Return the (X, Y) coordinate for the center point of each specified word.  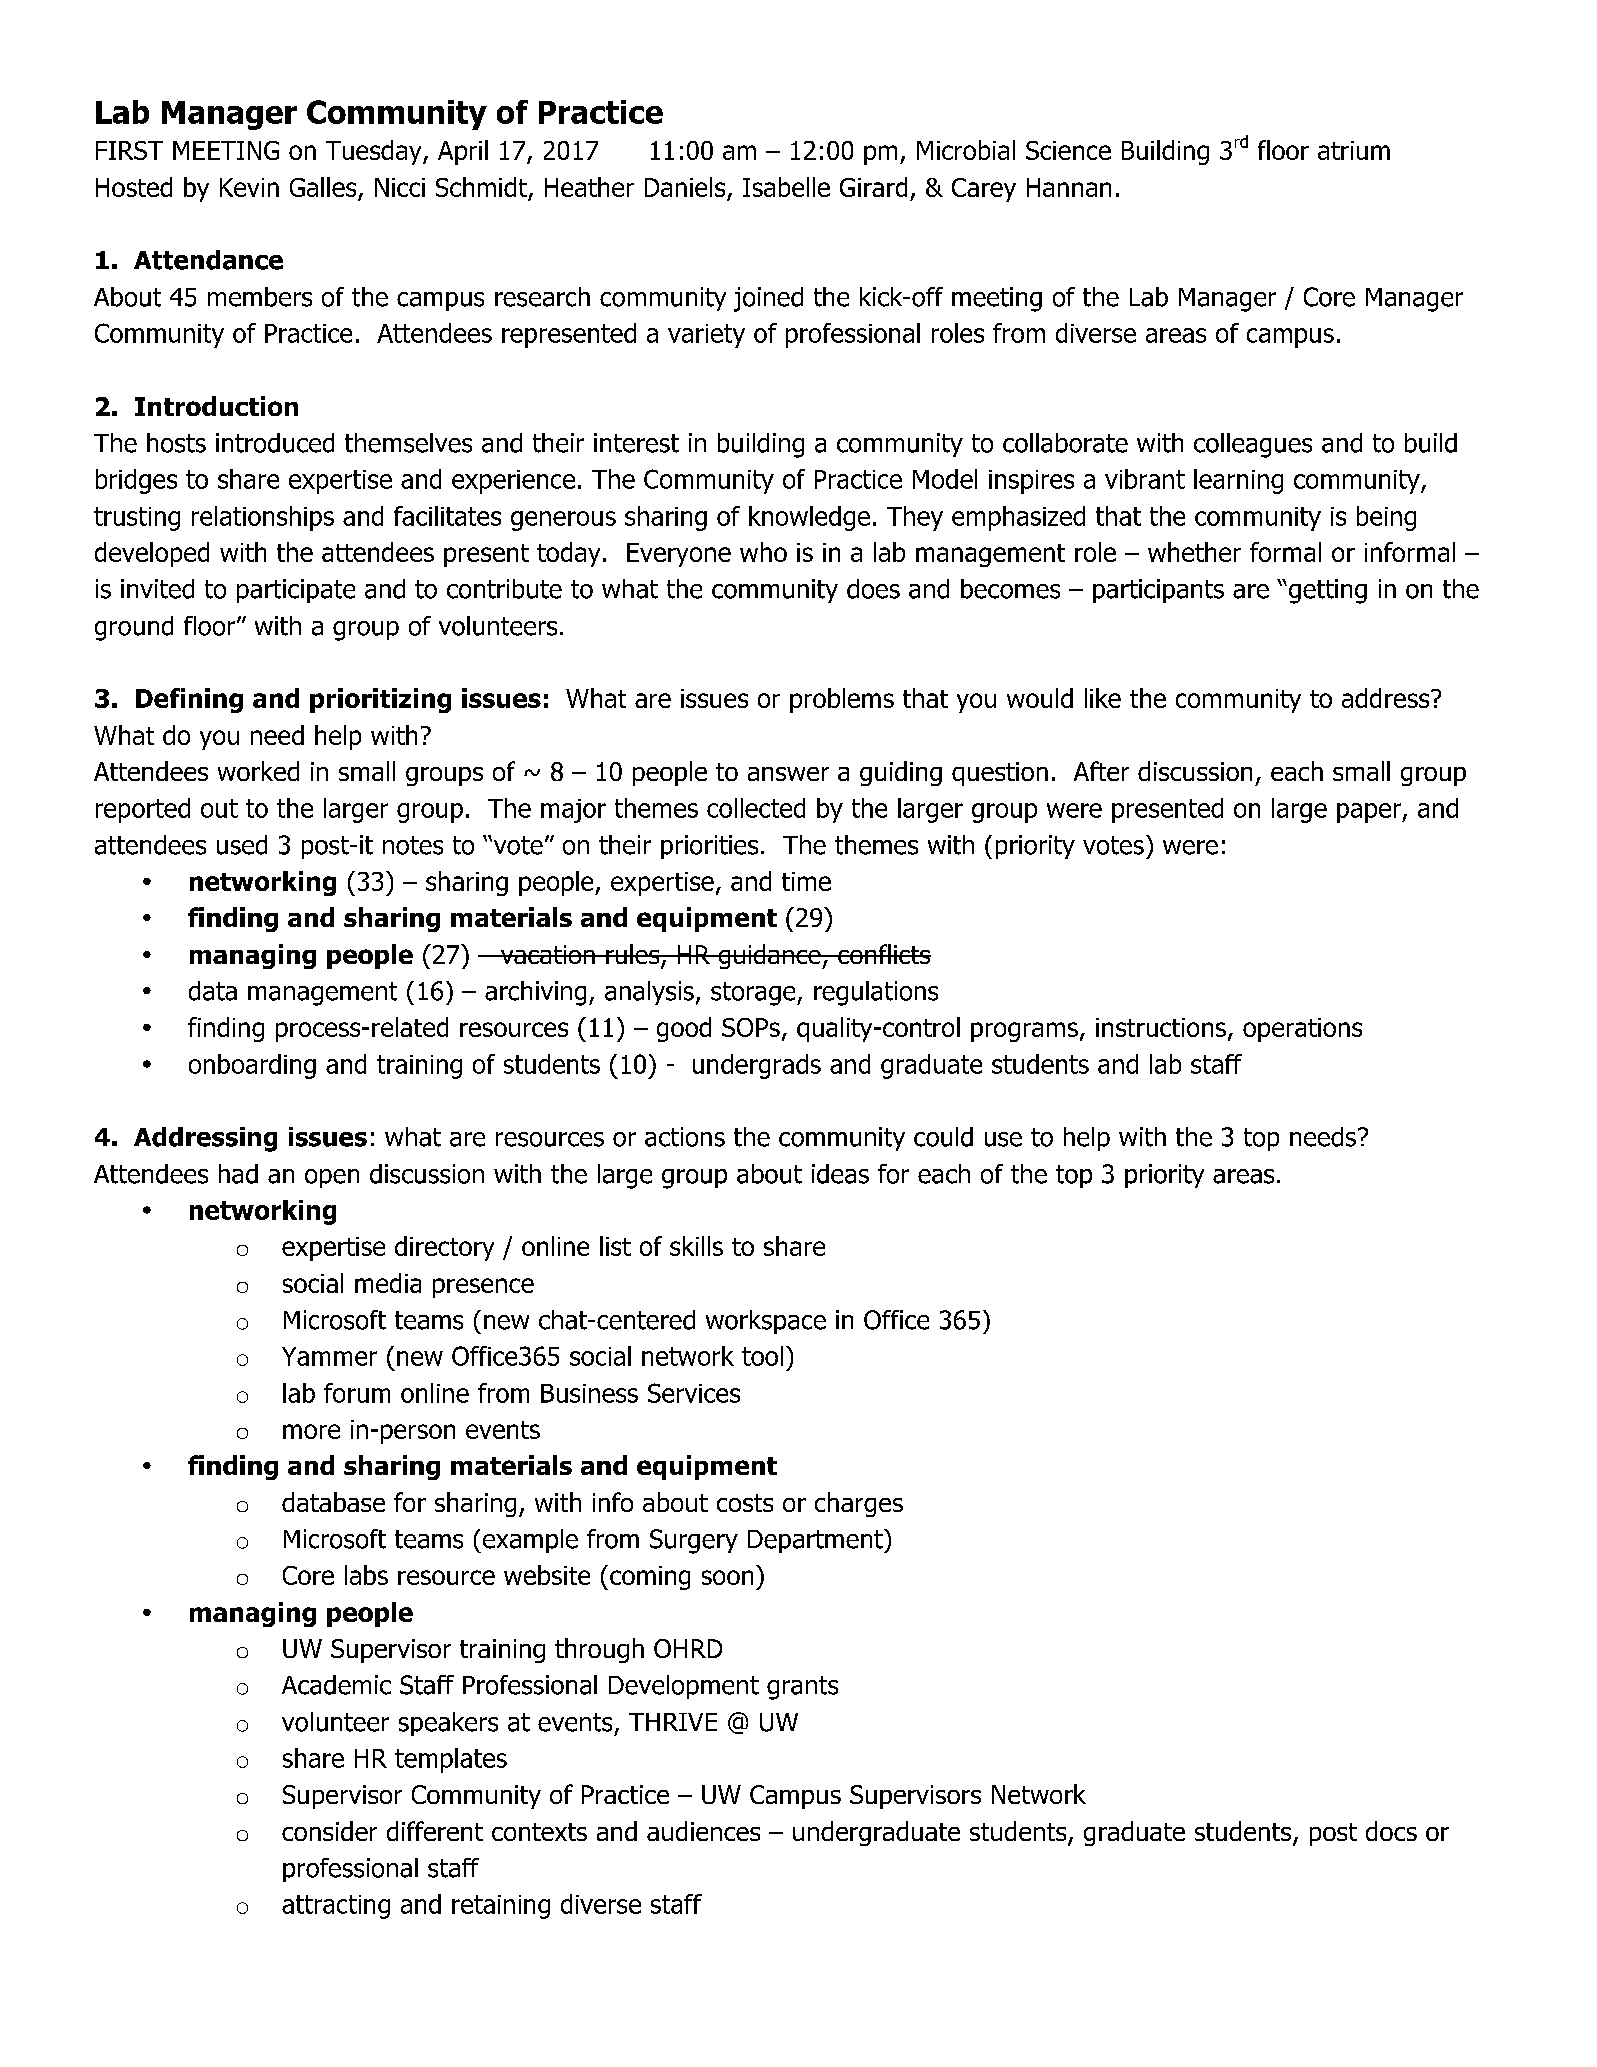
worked (258, 771)
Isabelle (786, 187)
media (388, 1283)
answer (788, 774)
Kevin (249, 187)
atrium (1354, 150)
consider (329, 1831)
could (943, 1137)
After (1101, 771)
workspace (766, 1322)
